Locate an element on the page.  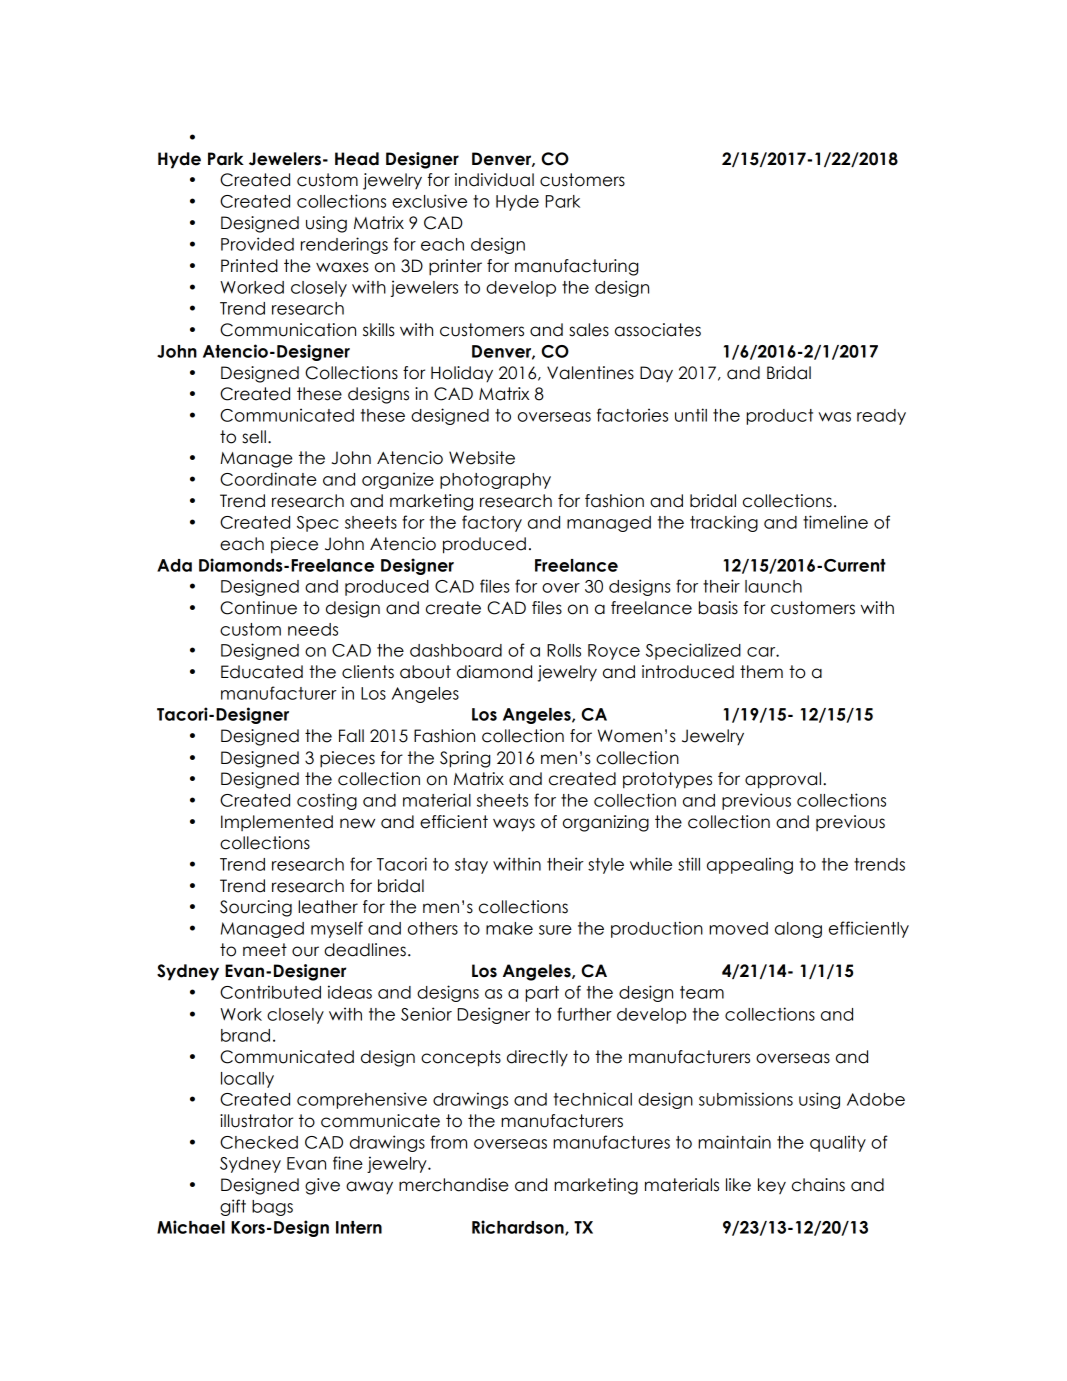
Provided is located at coordinates (257, 244).
